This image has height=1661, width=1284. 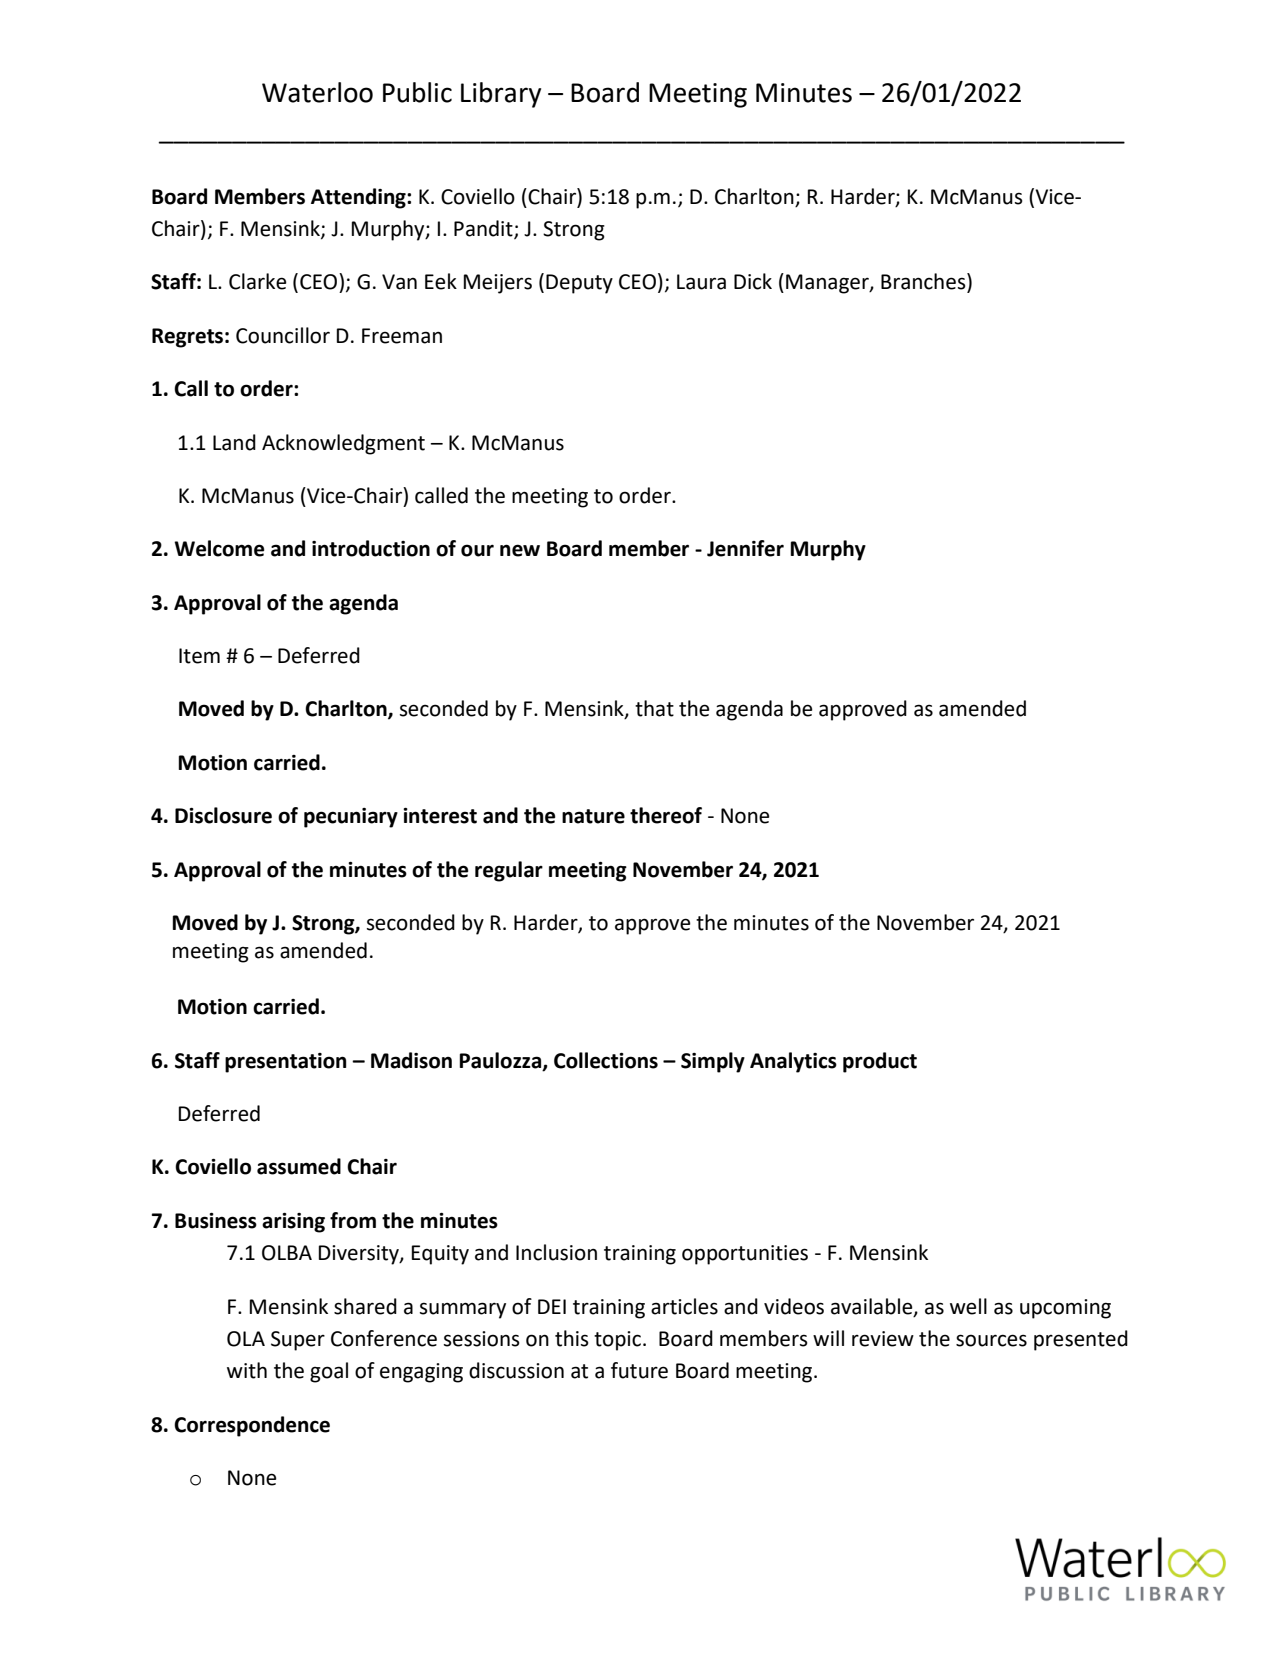 What do you see at coordinates (666, 815) in the image?
I see `thereof` at bounding box center [666, 815].
